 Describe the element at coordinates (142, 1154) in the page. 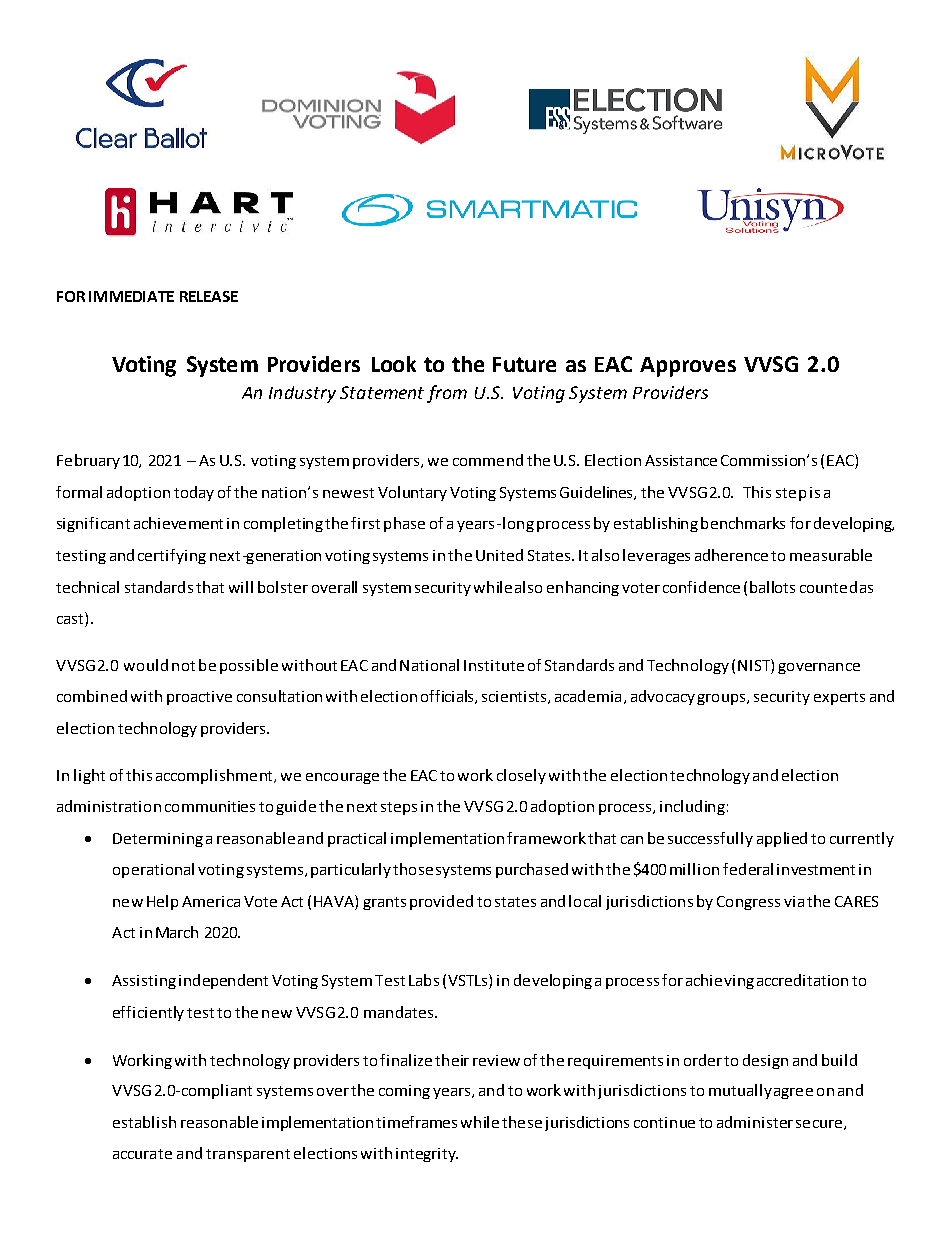

I see `accurate` at that location.
